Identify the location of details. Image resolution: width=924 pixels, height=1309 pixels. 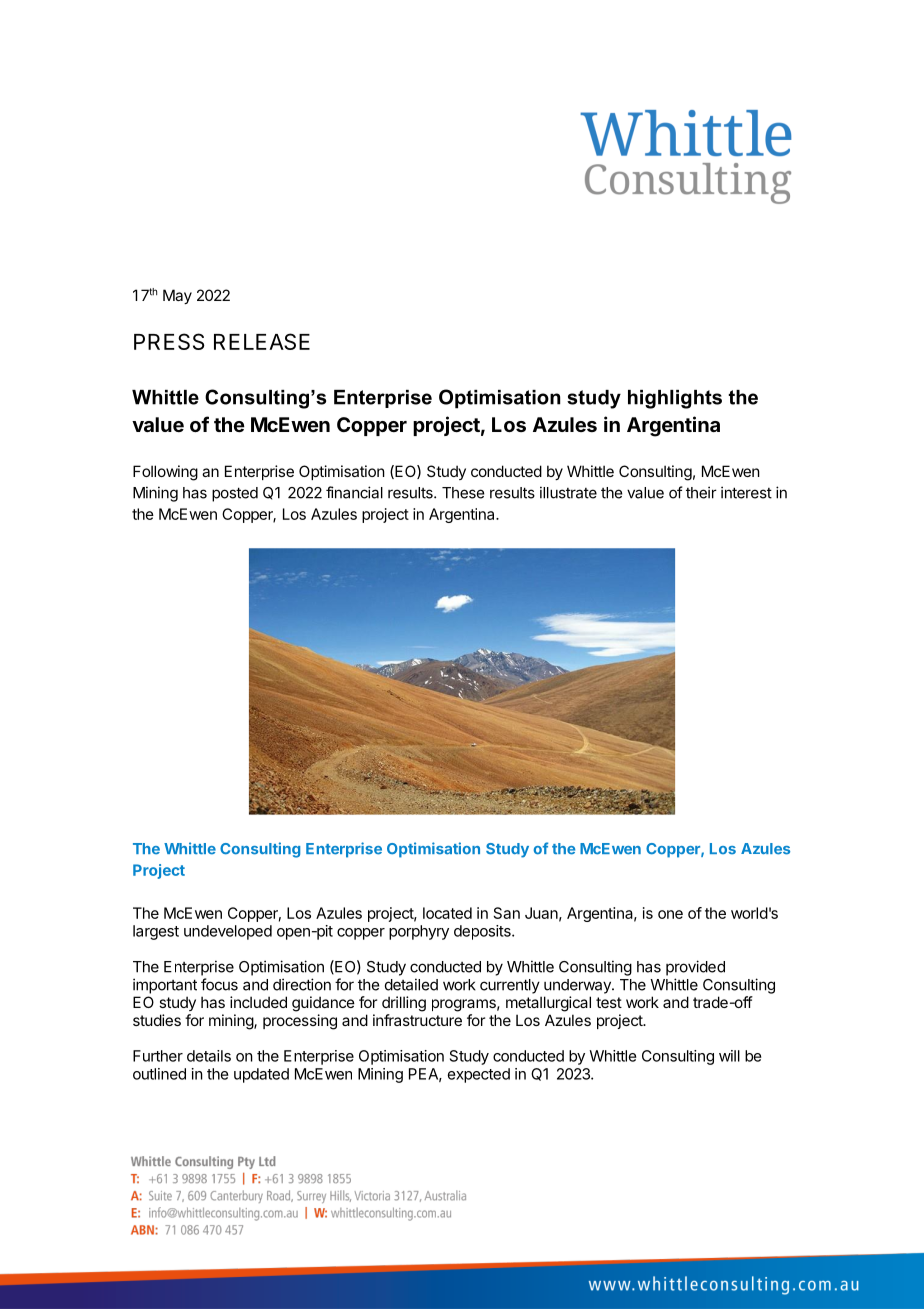
(209, 1056).
